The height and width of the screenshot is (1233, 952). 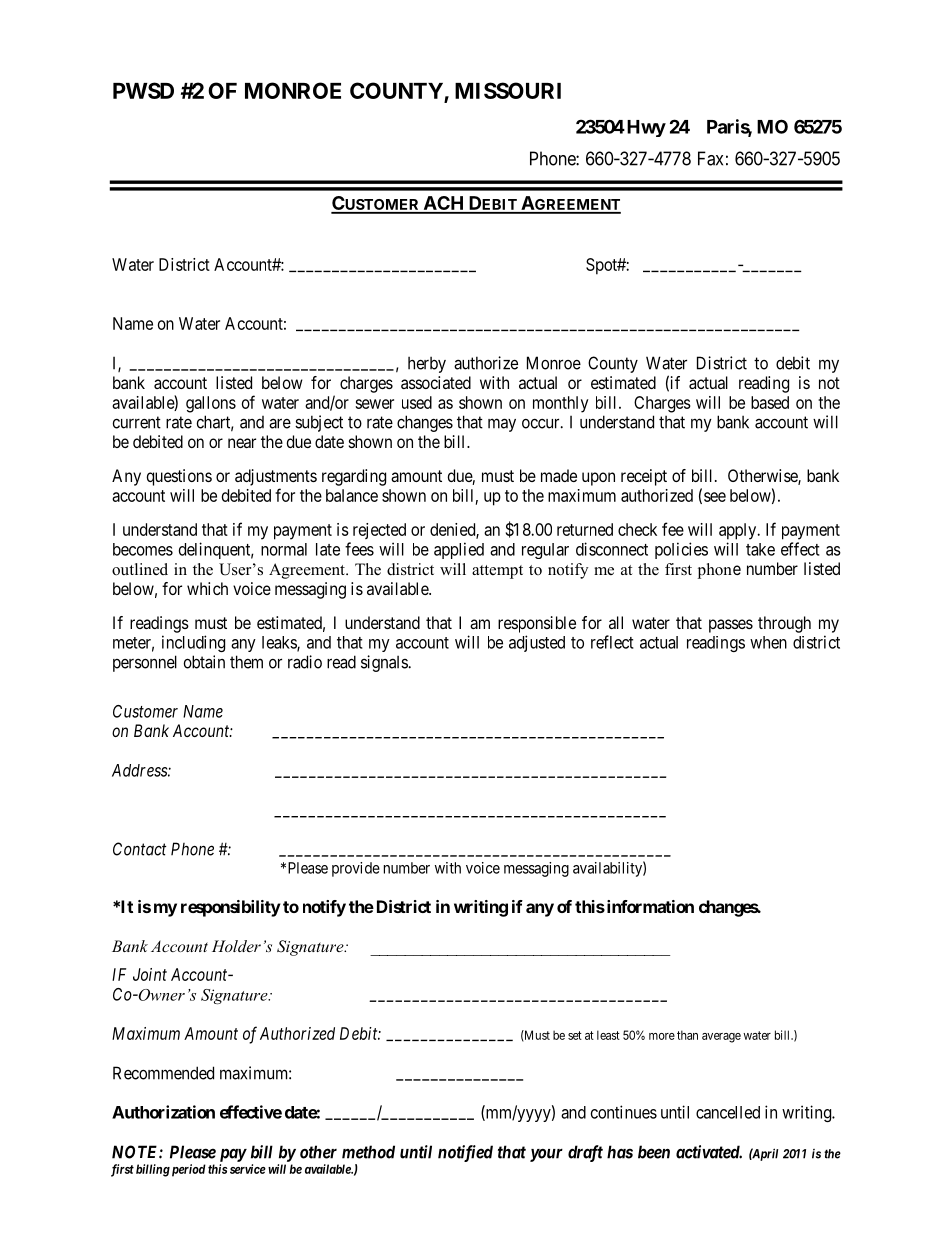 I want to click on Contact, so click(x=140, y=849).
